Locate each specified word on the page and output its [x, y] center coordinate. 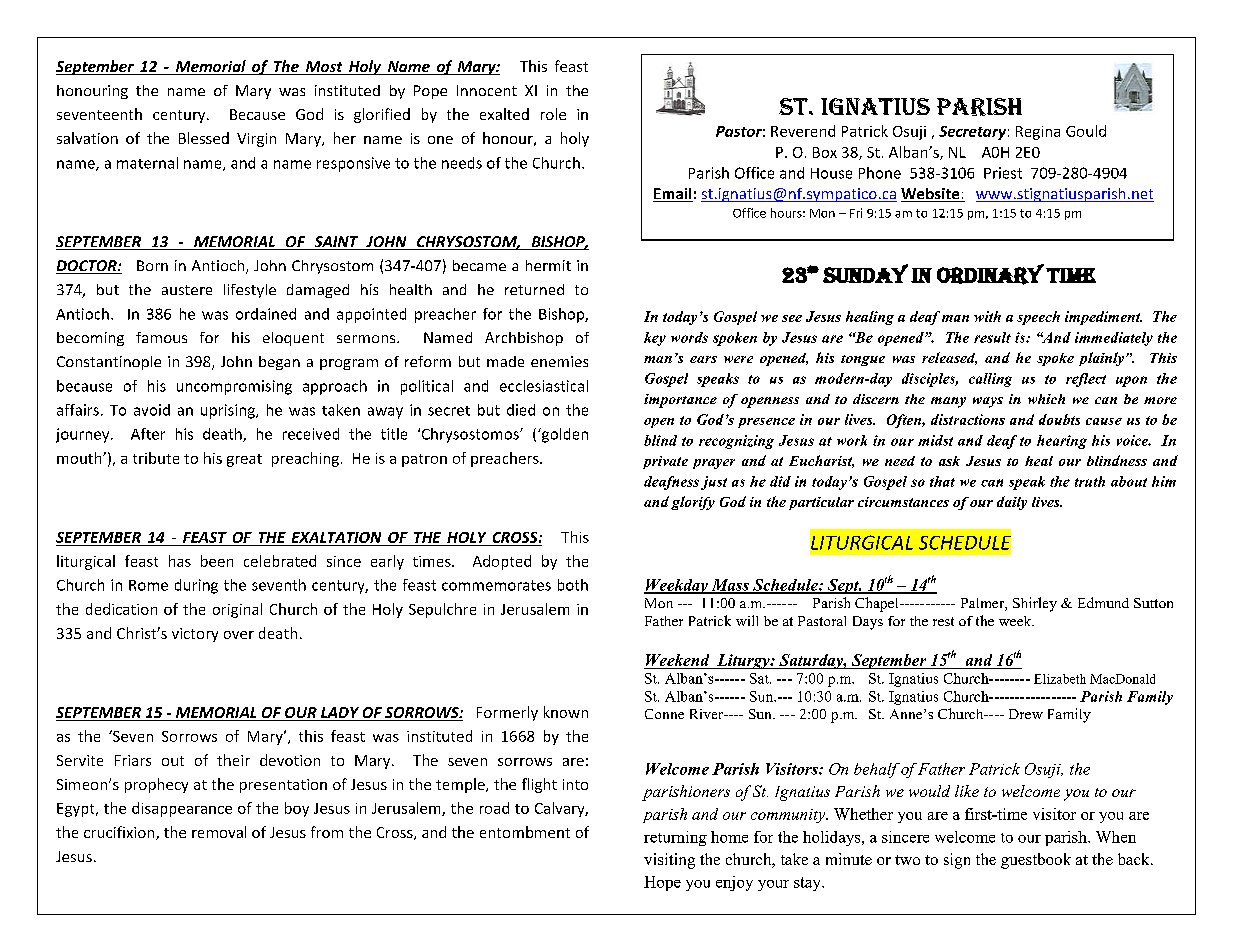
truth [1090, 481]
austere [187, 290]
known [566, 712]
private [665, 462]
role [553, 114]
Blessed [204, 138]
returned [534, 289]
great [244, 460]
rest [943, 621]
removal [219, 832]
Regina [1038, 133]
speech [1038, 318]
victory [195, 635]
